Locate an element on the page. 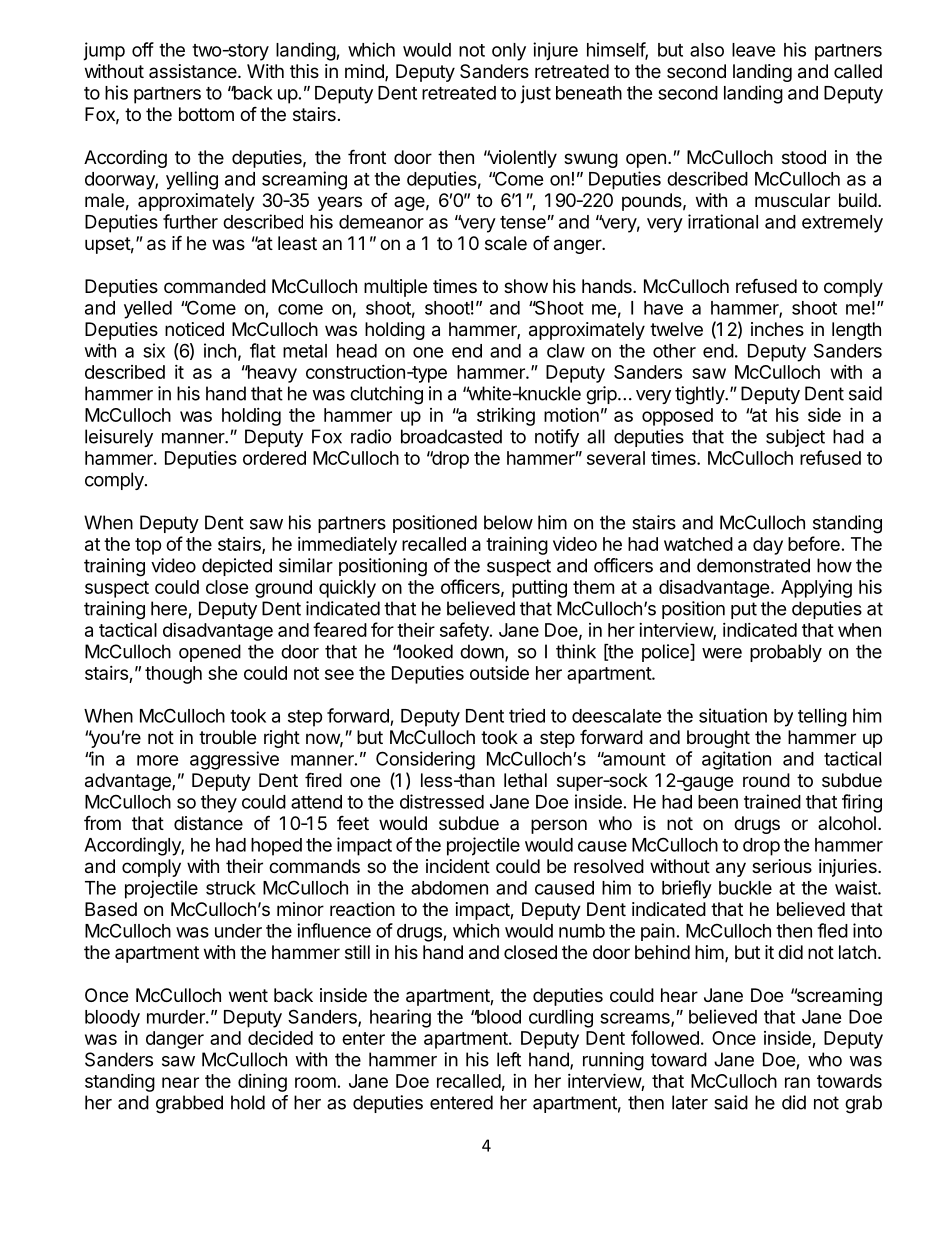 This document has height=1233, width=952. only is located at coordinates (509, 52).
